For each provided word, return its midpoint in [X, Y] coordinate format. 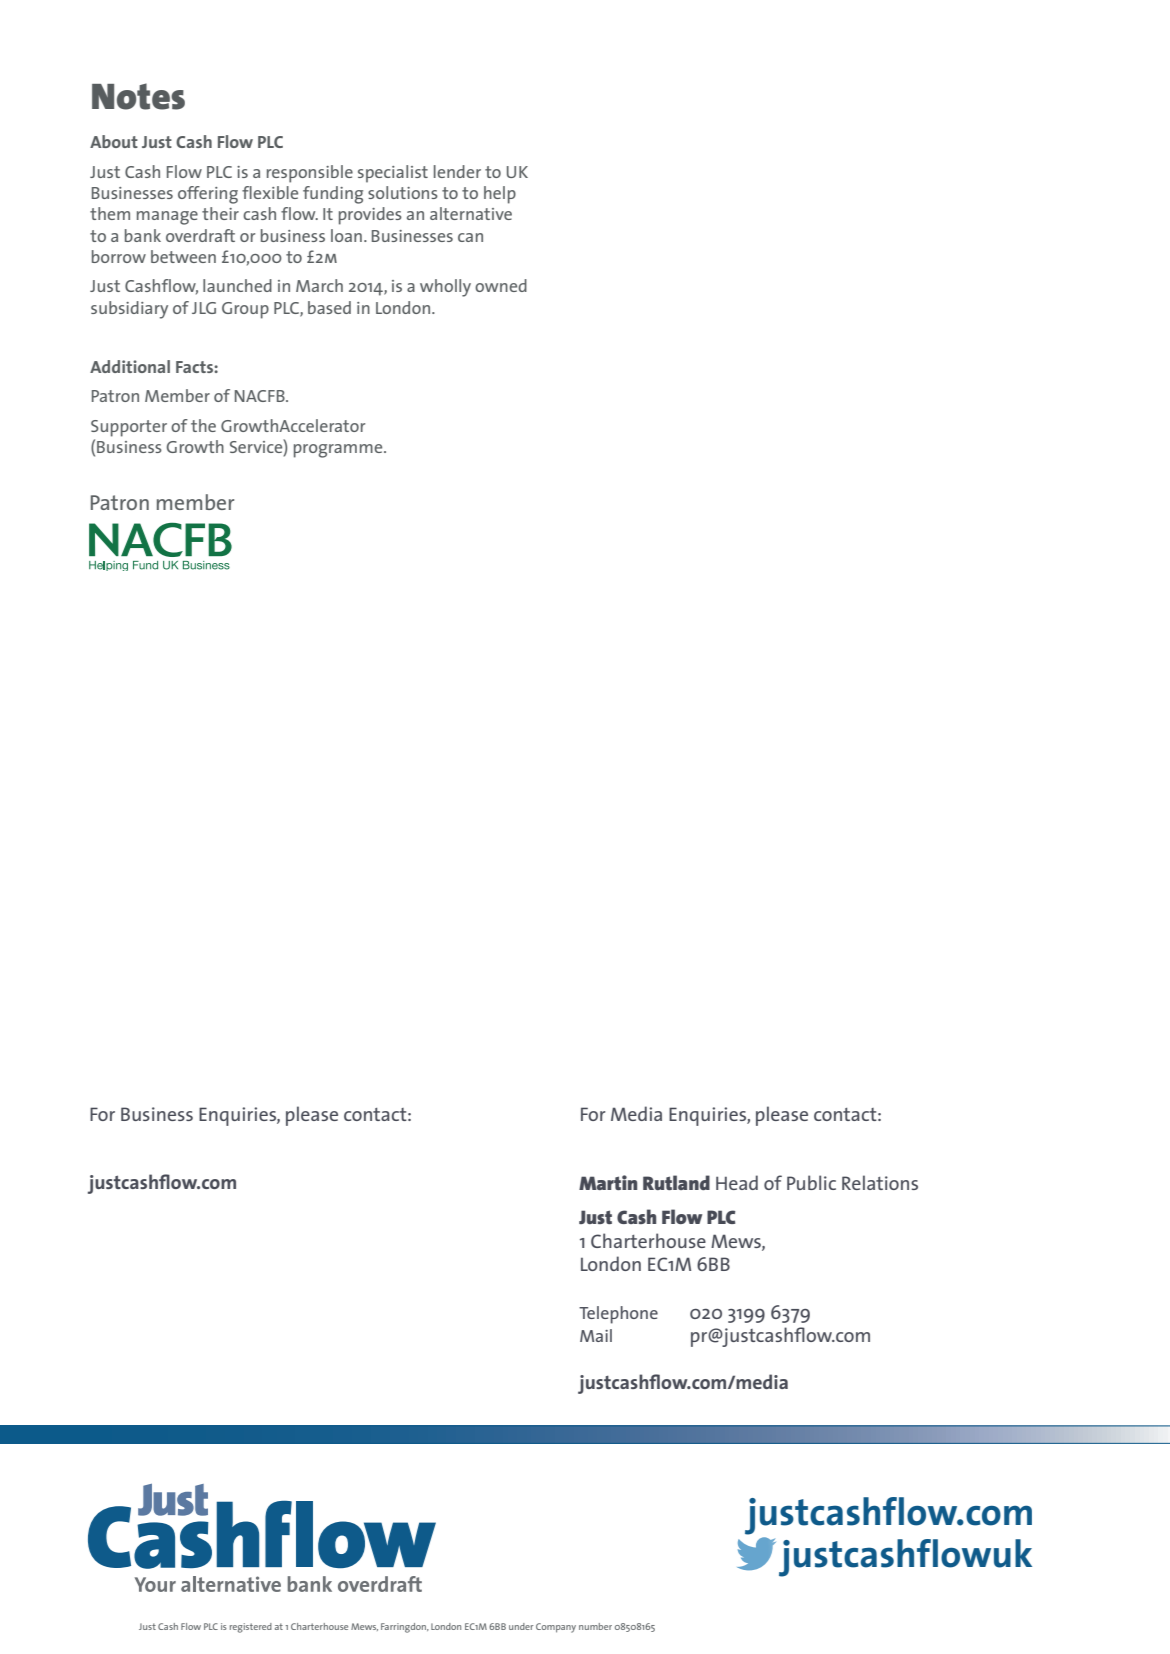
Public [811, 1182]
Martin [608, 1182]
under [521, 1626]
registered [251, 1628]
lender [457, 171]
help [500, 195]
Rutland [676, 1182]
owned [501, 285]
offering [208, 195]
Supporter [129, 428]
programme [339, 451]
